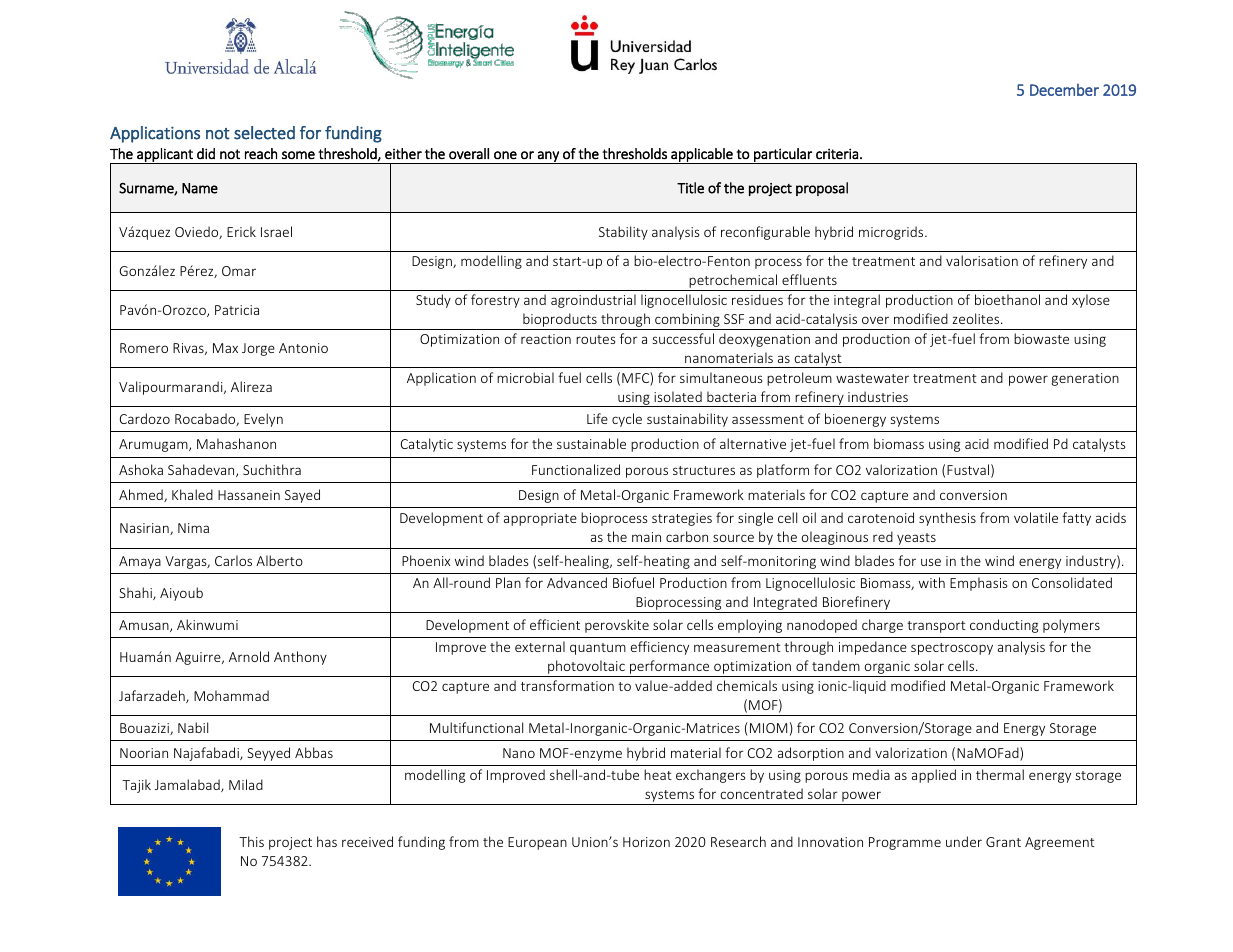  Describe the element at coordinates (249, 656) in the document. I see `Arnold` at that location.
